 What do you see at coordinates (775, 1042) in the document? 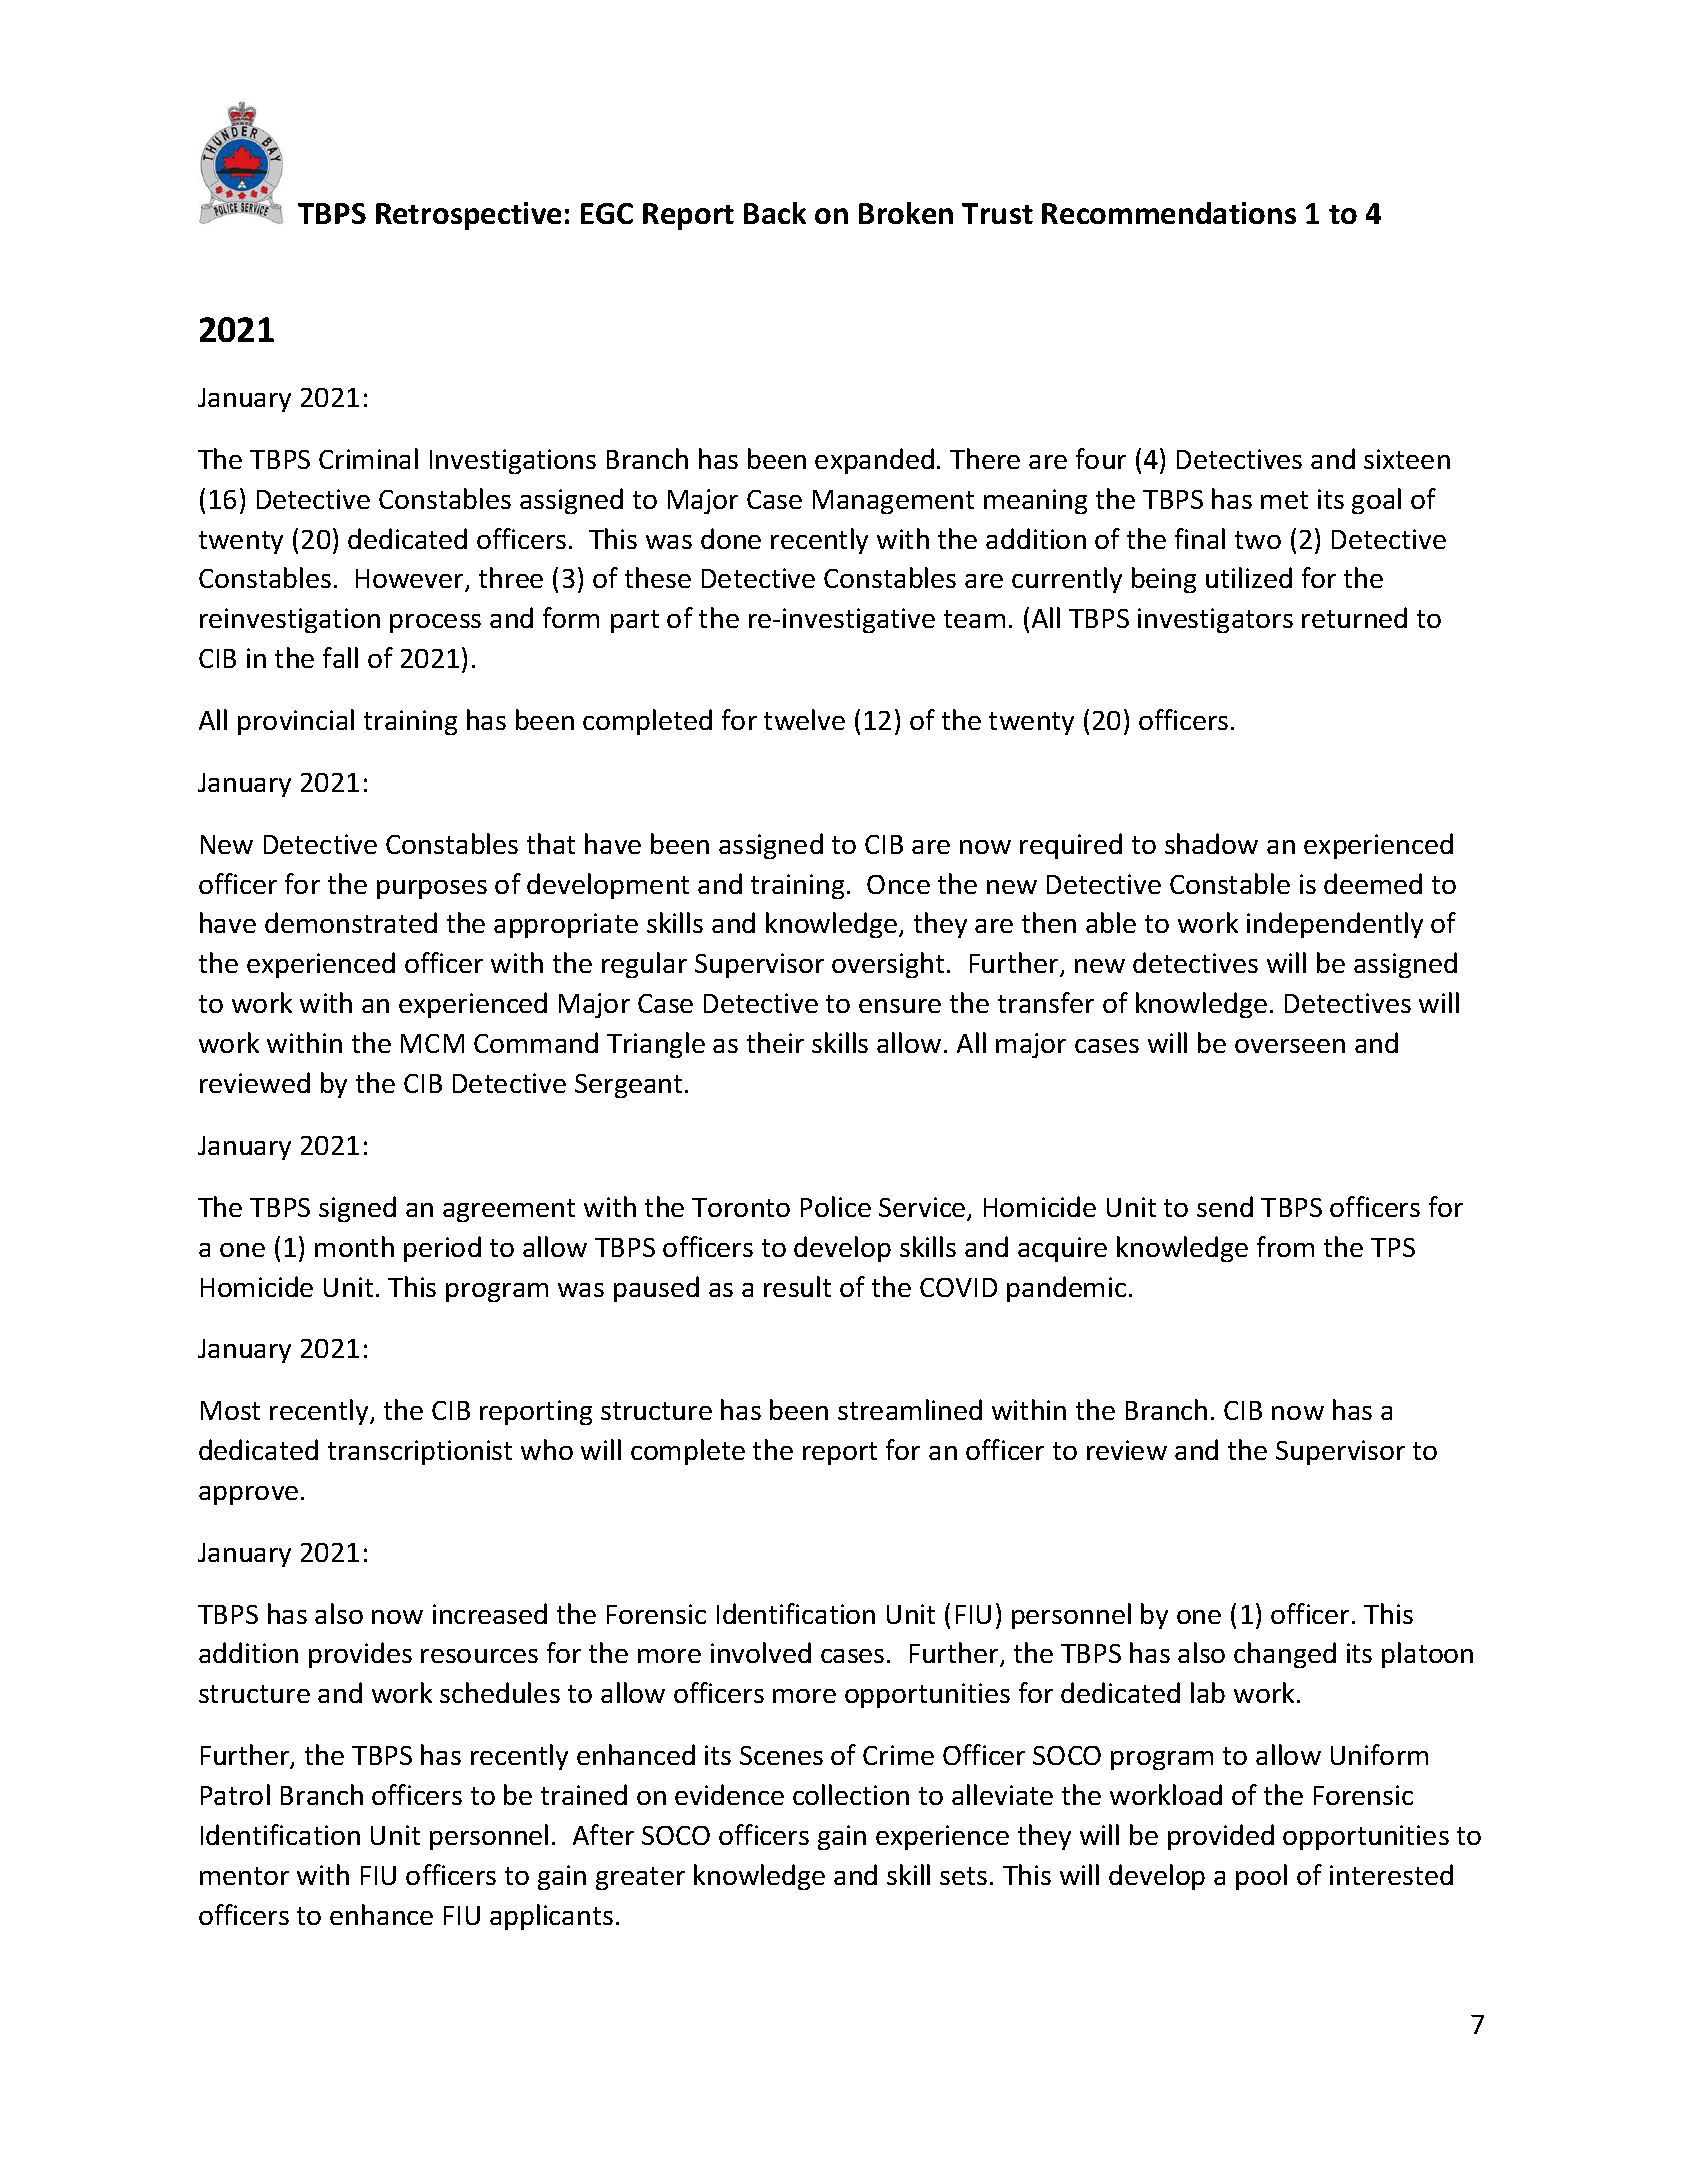
I see `their` at bounding box center [775, 1042].
